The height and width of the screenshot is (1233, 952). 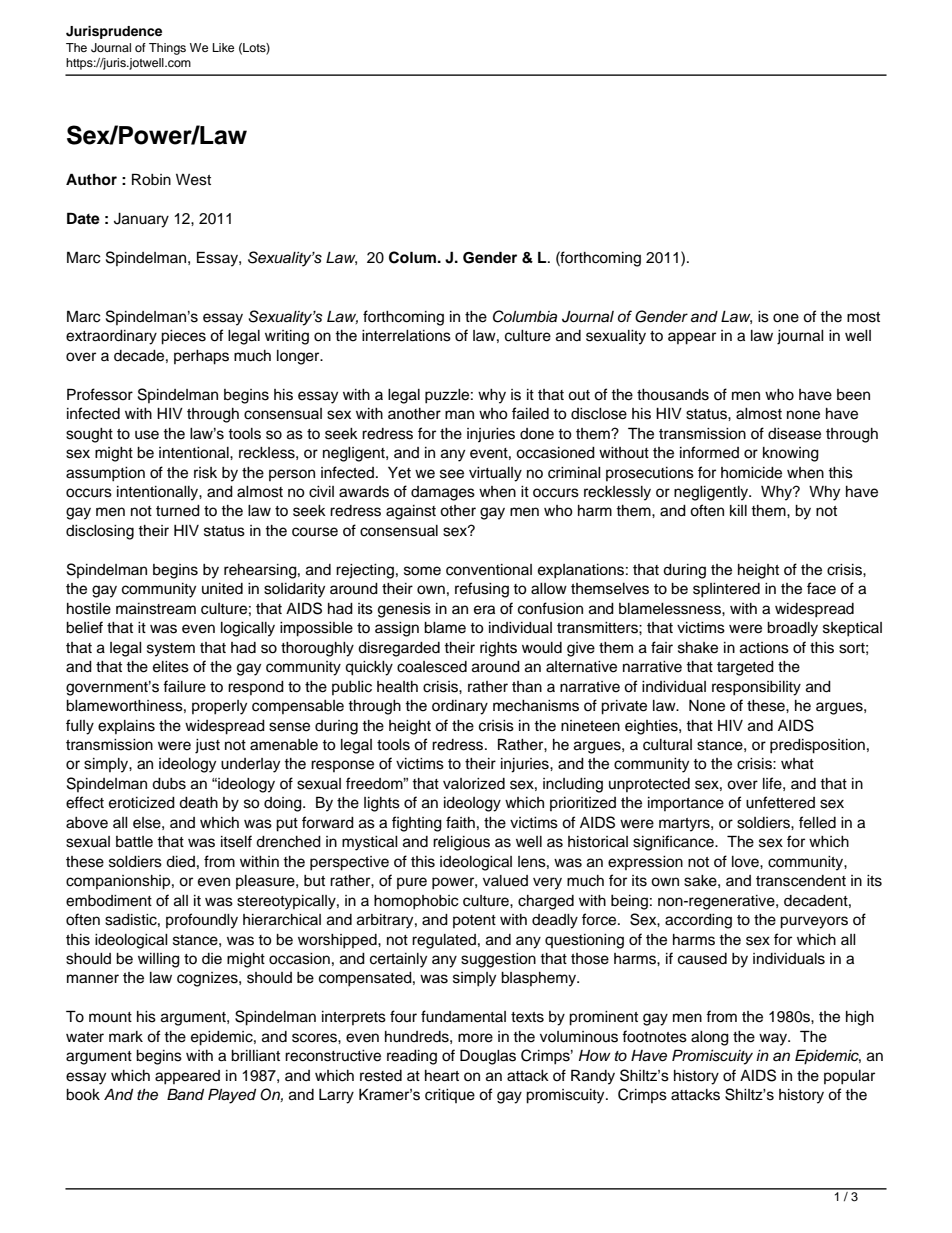 I want to click on Douglas, so click(x=488, y=1057).
